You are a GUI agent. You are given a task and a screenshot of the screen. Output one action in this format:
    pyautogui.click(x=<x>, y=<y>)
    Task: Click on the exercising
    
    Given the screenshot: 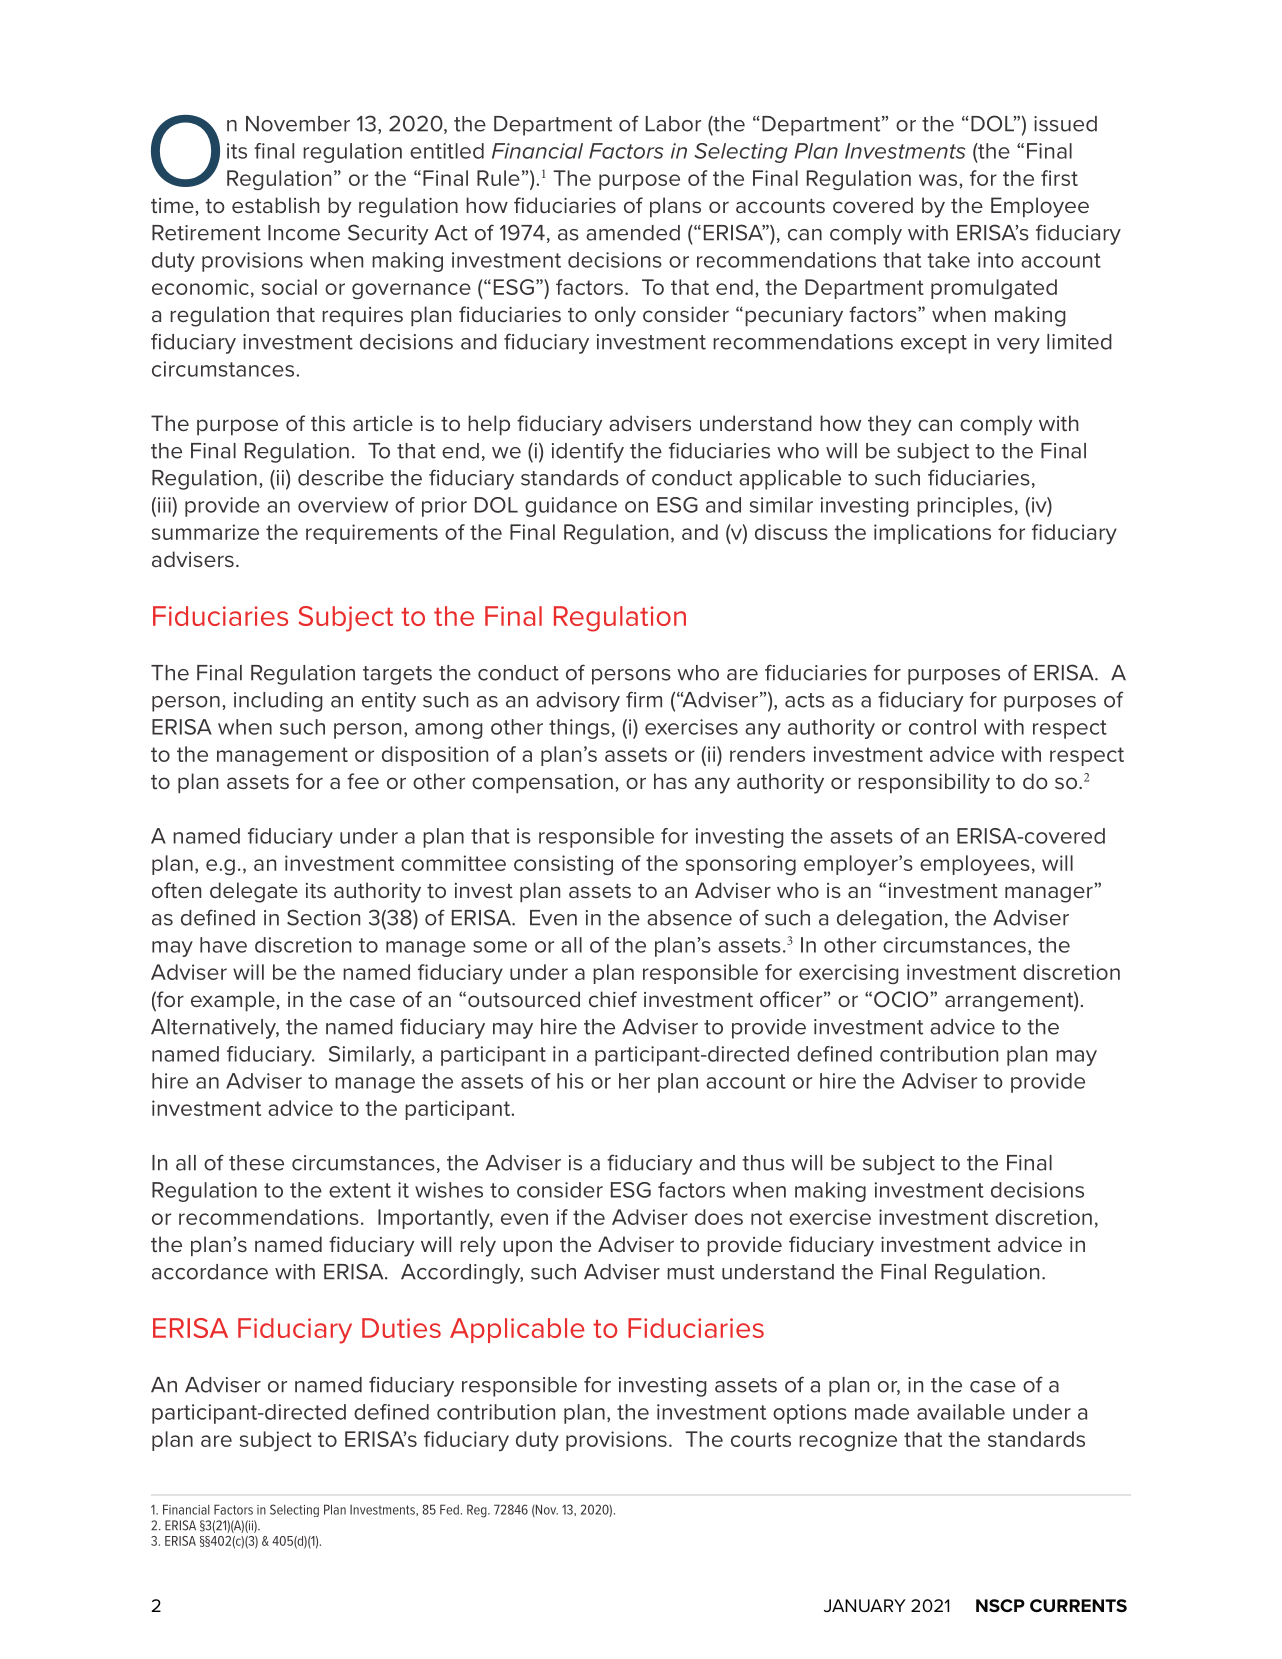 What is the action you would take?
    pyautogui.click(x=849, y=974)
